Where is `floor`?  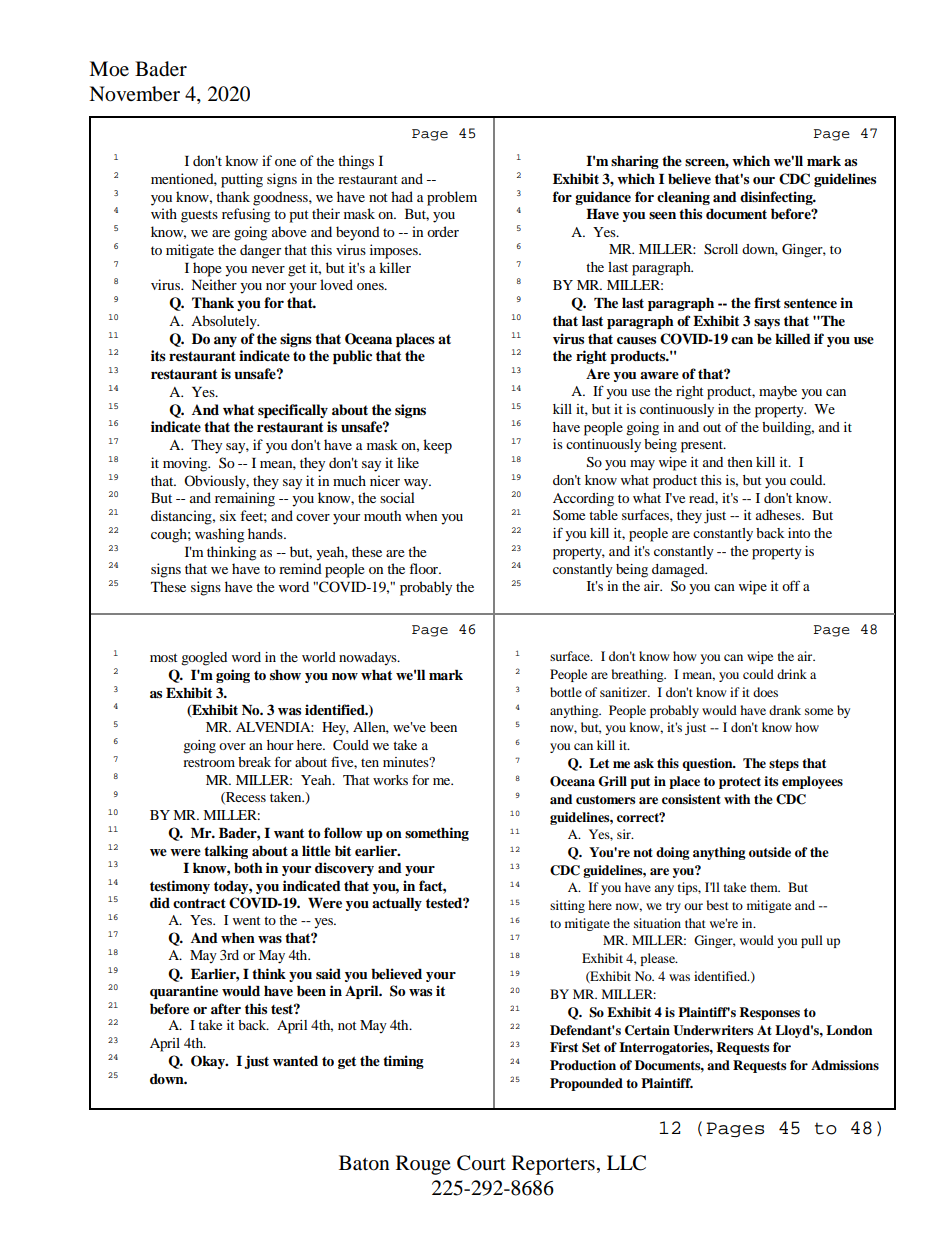 floor is located at coordinates (425, 568).
